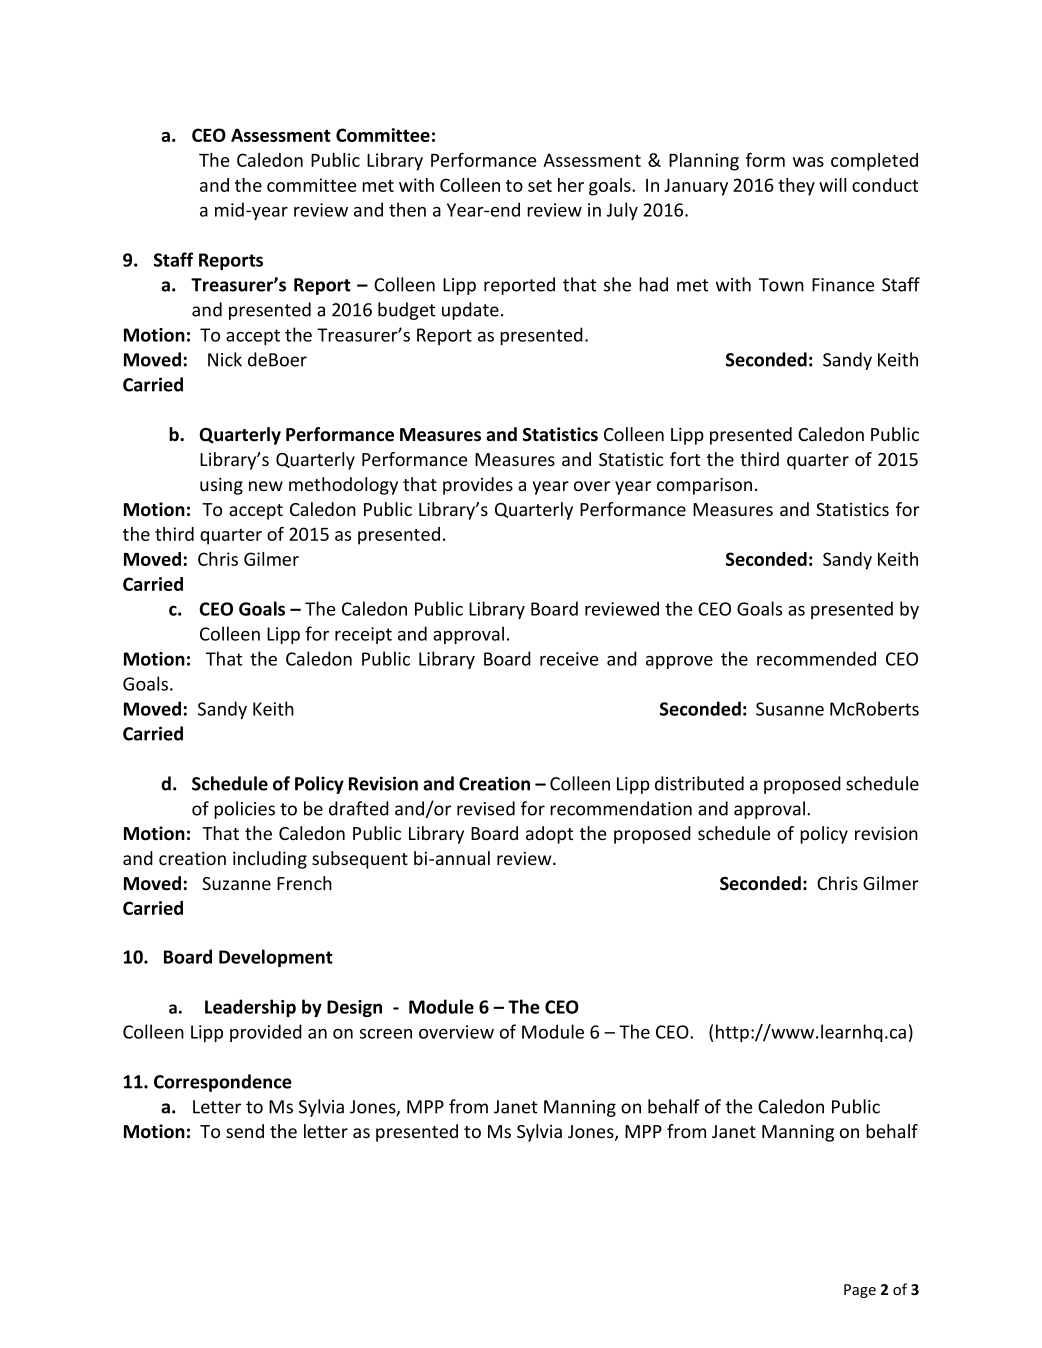 Image resolution: width=1042 pixels, height=1348 pixels. What do you see at coordinates (407, 209) in the document?
I see `then` at bounding box center [407, 209].
